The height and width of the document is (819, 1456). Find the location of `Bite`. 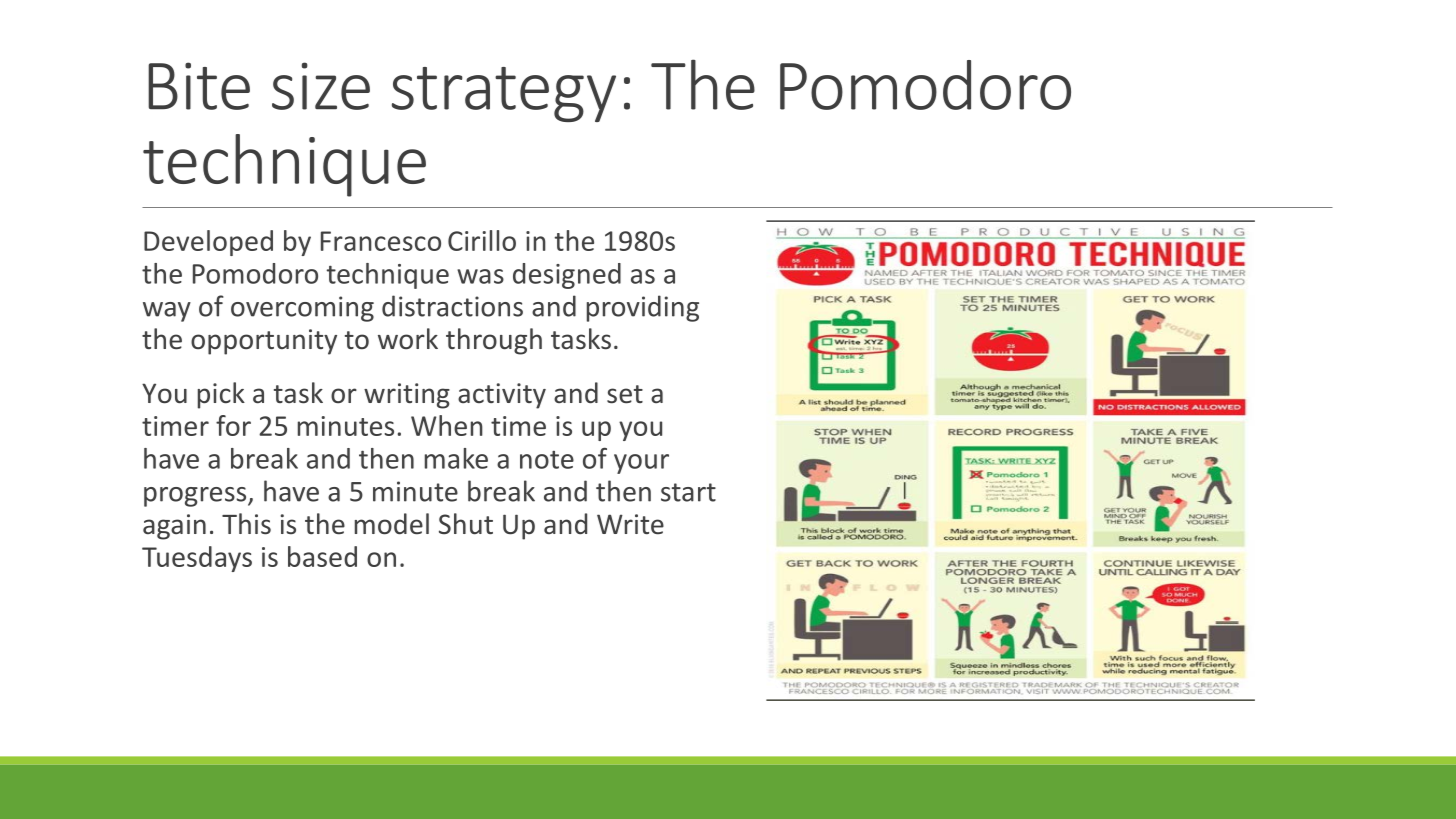

Bite is located at coordinates (199, 86).
